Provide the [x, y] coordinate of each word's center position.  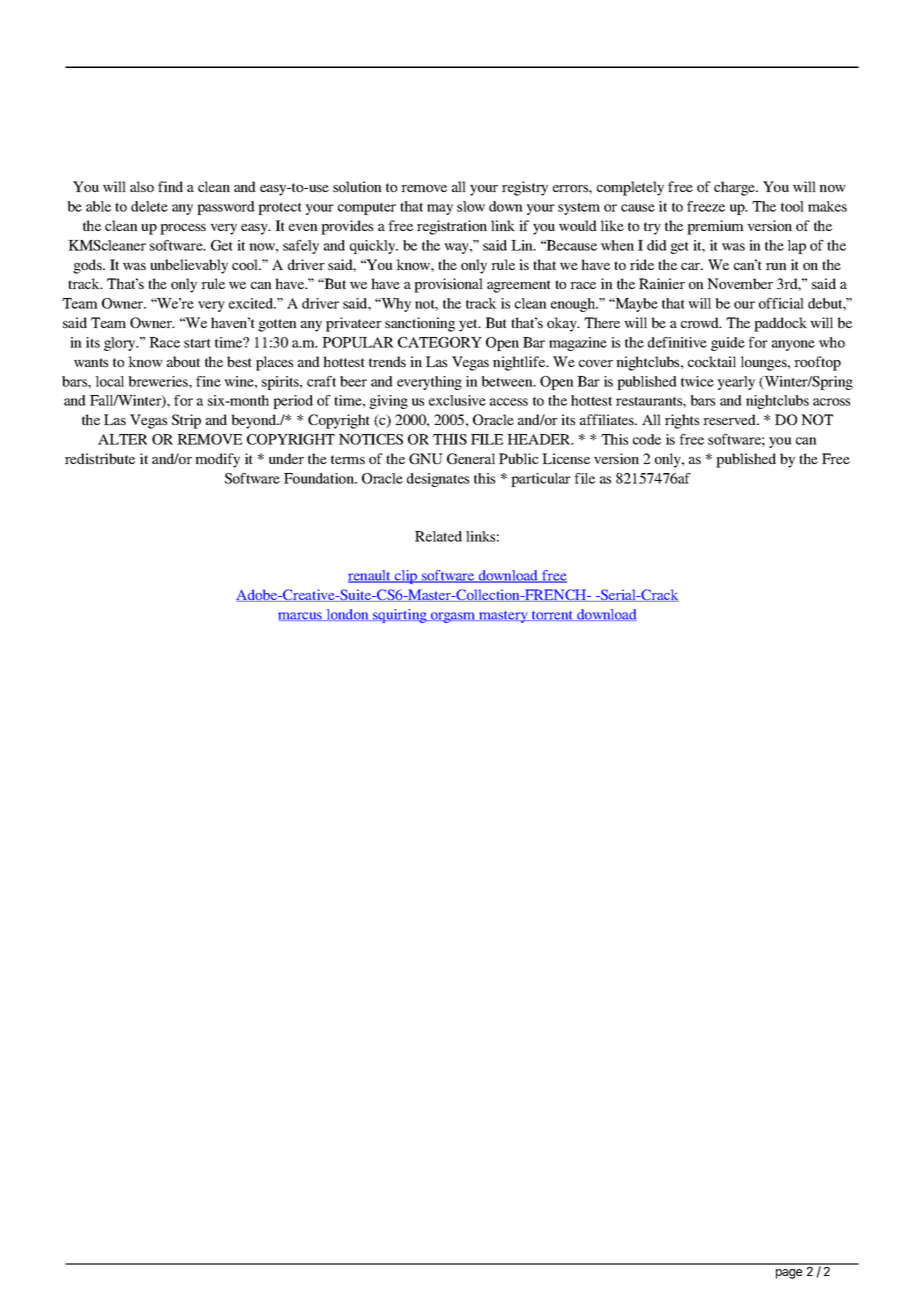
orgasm [453, 617]
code [647, 439]
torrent [553, 616]
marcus [301, 616]
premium [715, 227]
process [183, 229]
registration [452, 227]
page [789, 1274]
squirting [400, 616]
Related [438, 536]
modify [217, 460]
